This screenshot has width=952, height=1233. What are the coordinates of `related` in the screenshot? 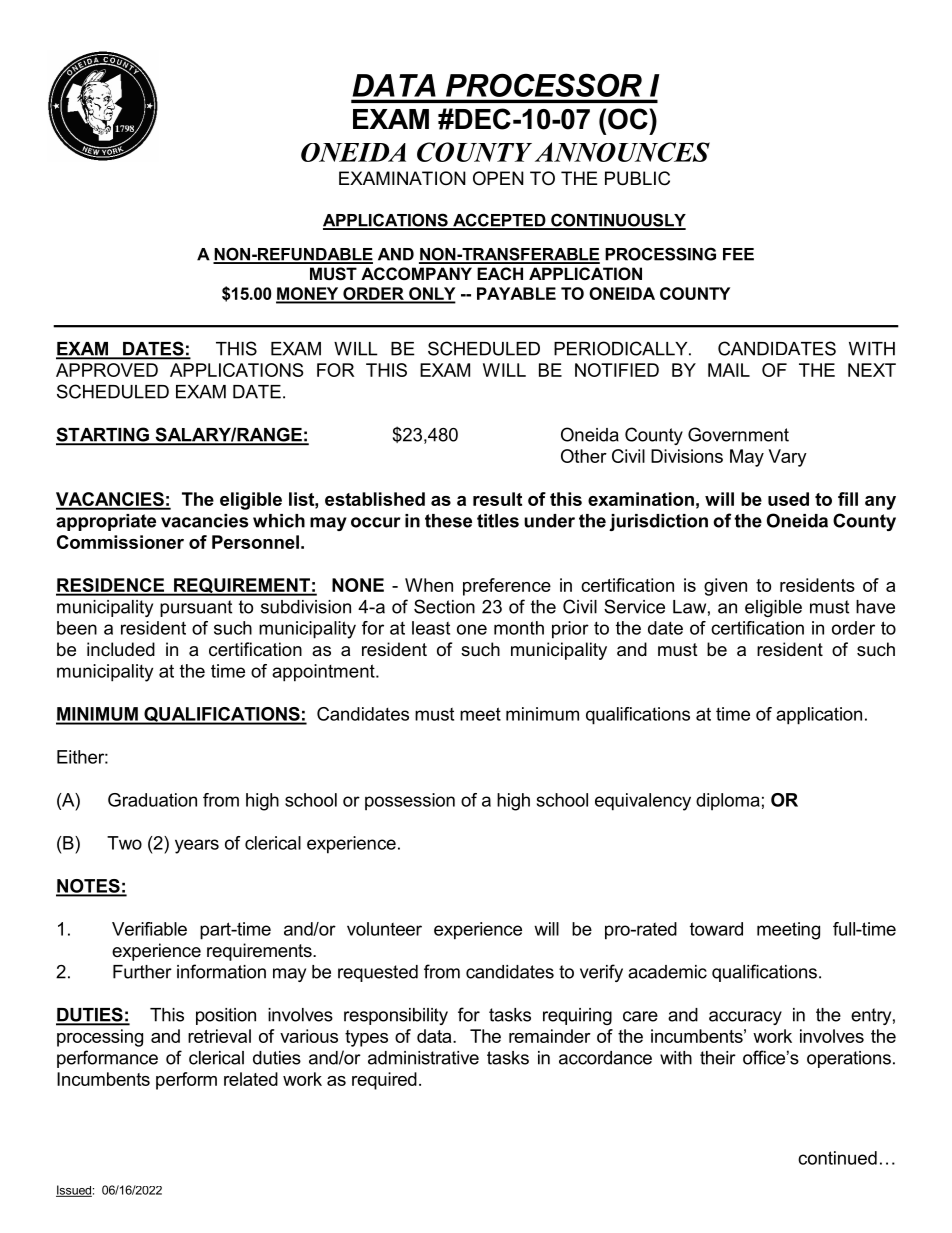 It's located at (251, 1079).
